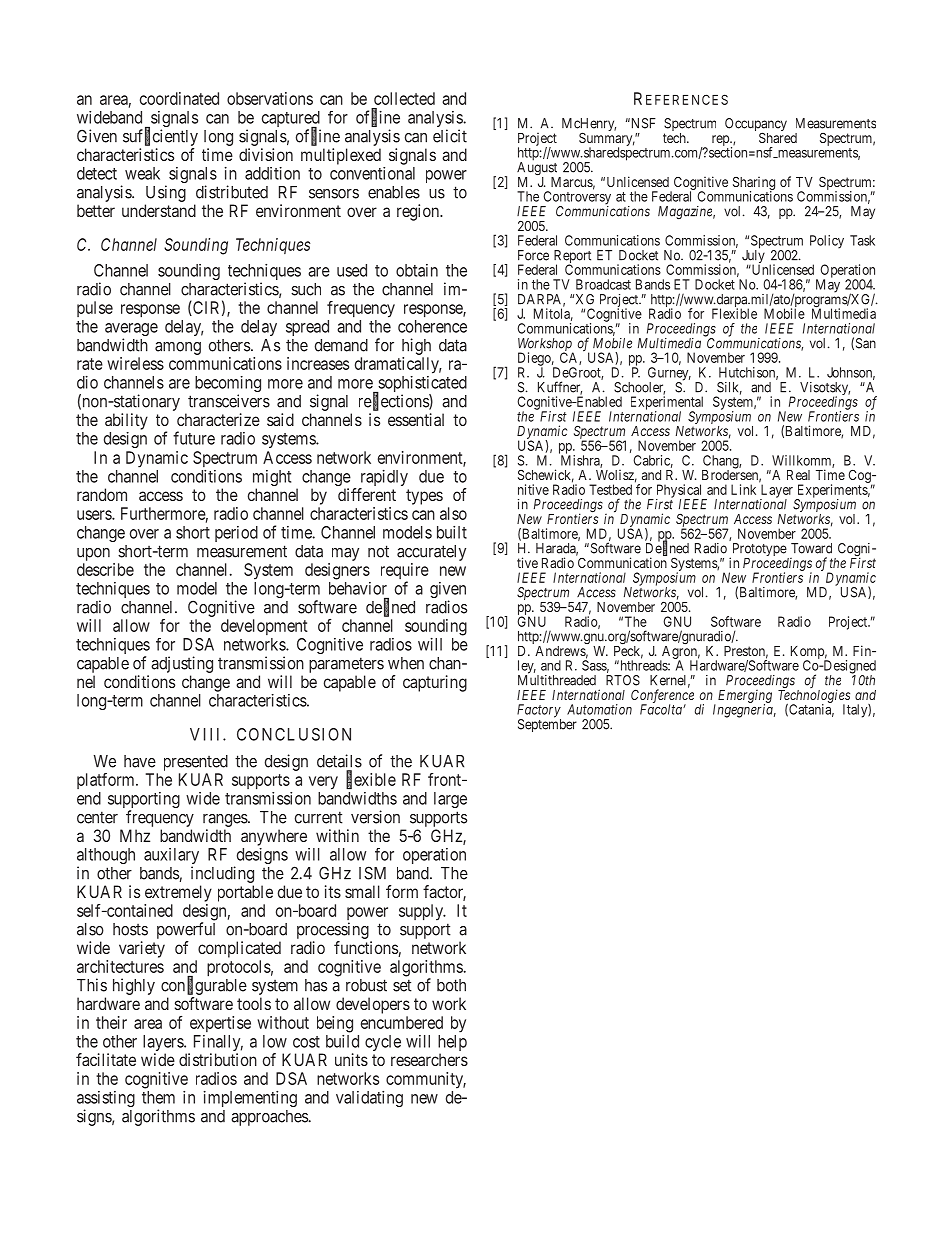 The width and height of the page is (952, 1233). What do you see at coordinates (158, 1097) in the page?
I see `them` at bounding box center [158, 1097].
